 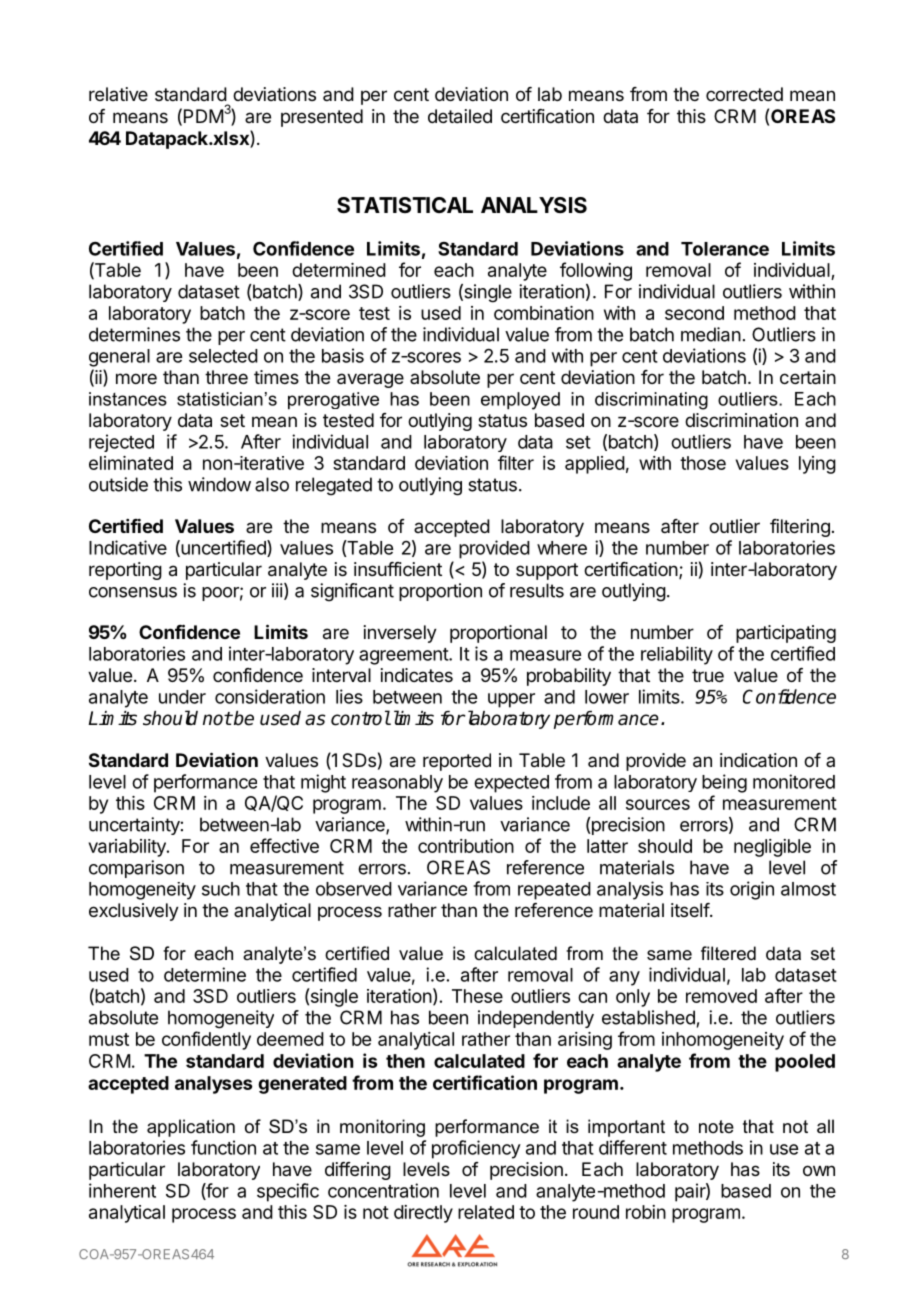 I want to click on detailed, so click(x=460, y=116).
